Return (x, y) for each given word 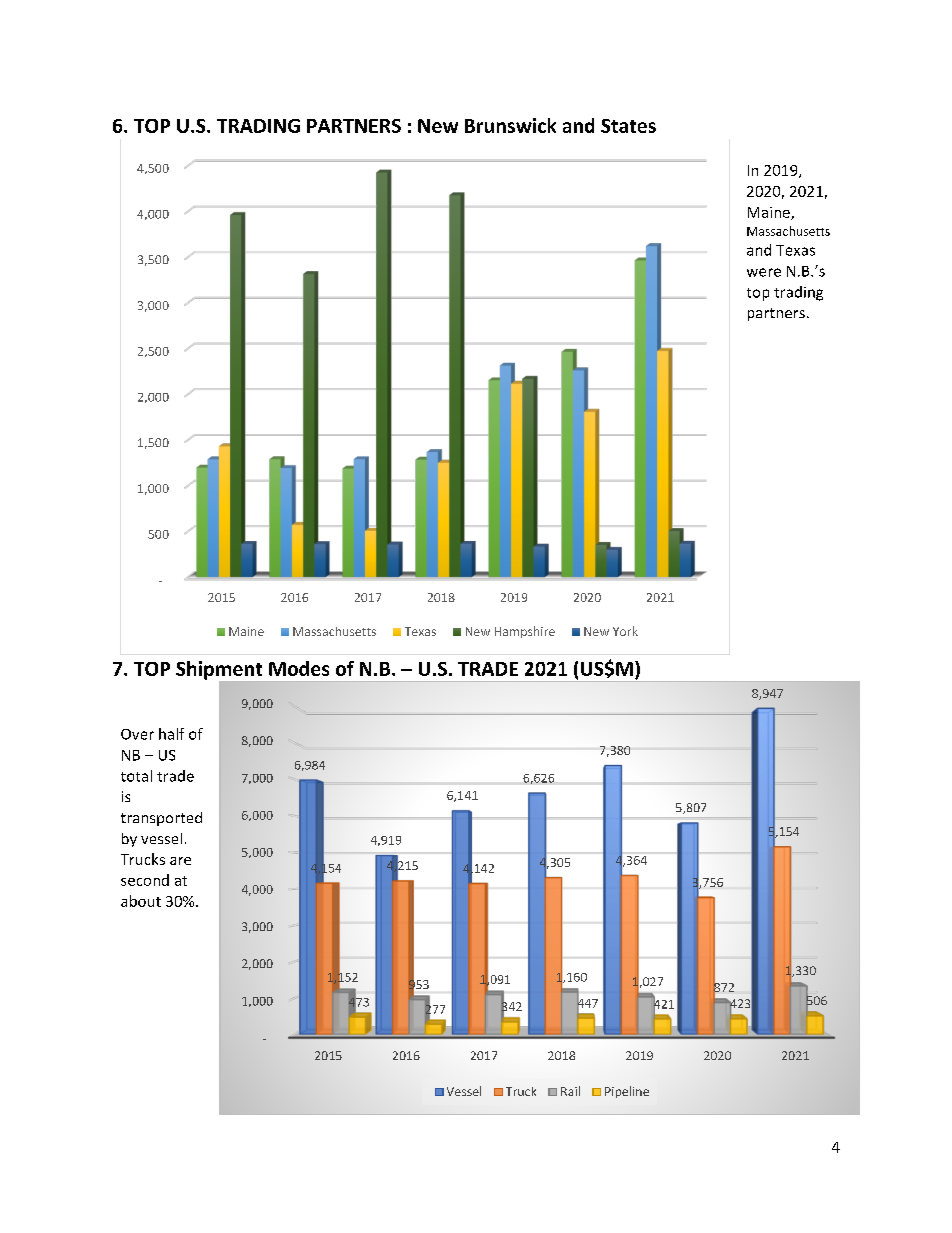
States (628, 126)
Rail (570, 1091)
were (764, 272)
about (141, 901)
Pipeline (627, 1092)
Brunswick (510, 125)
